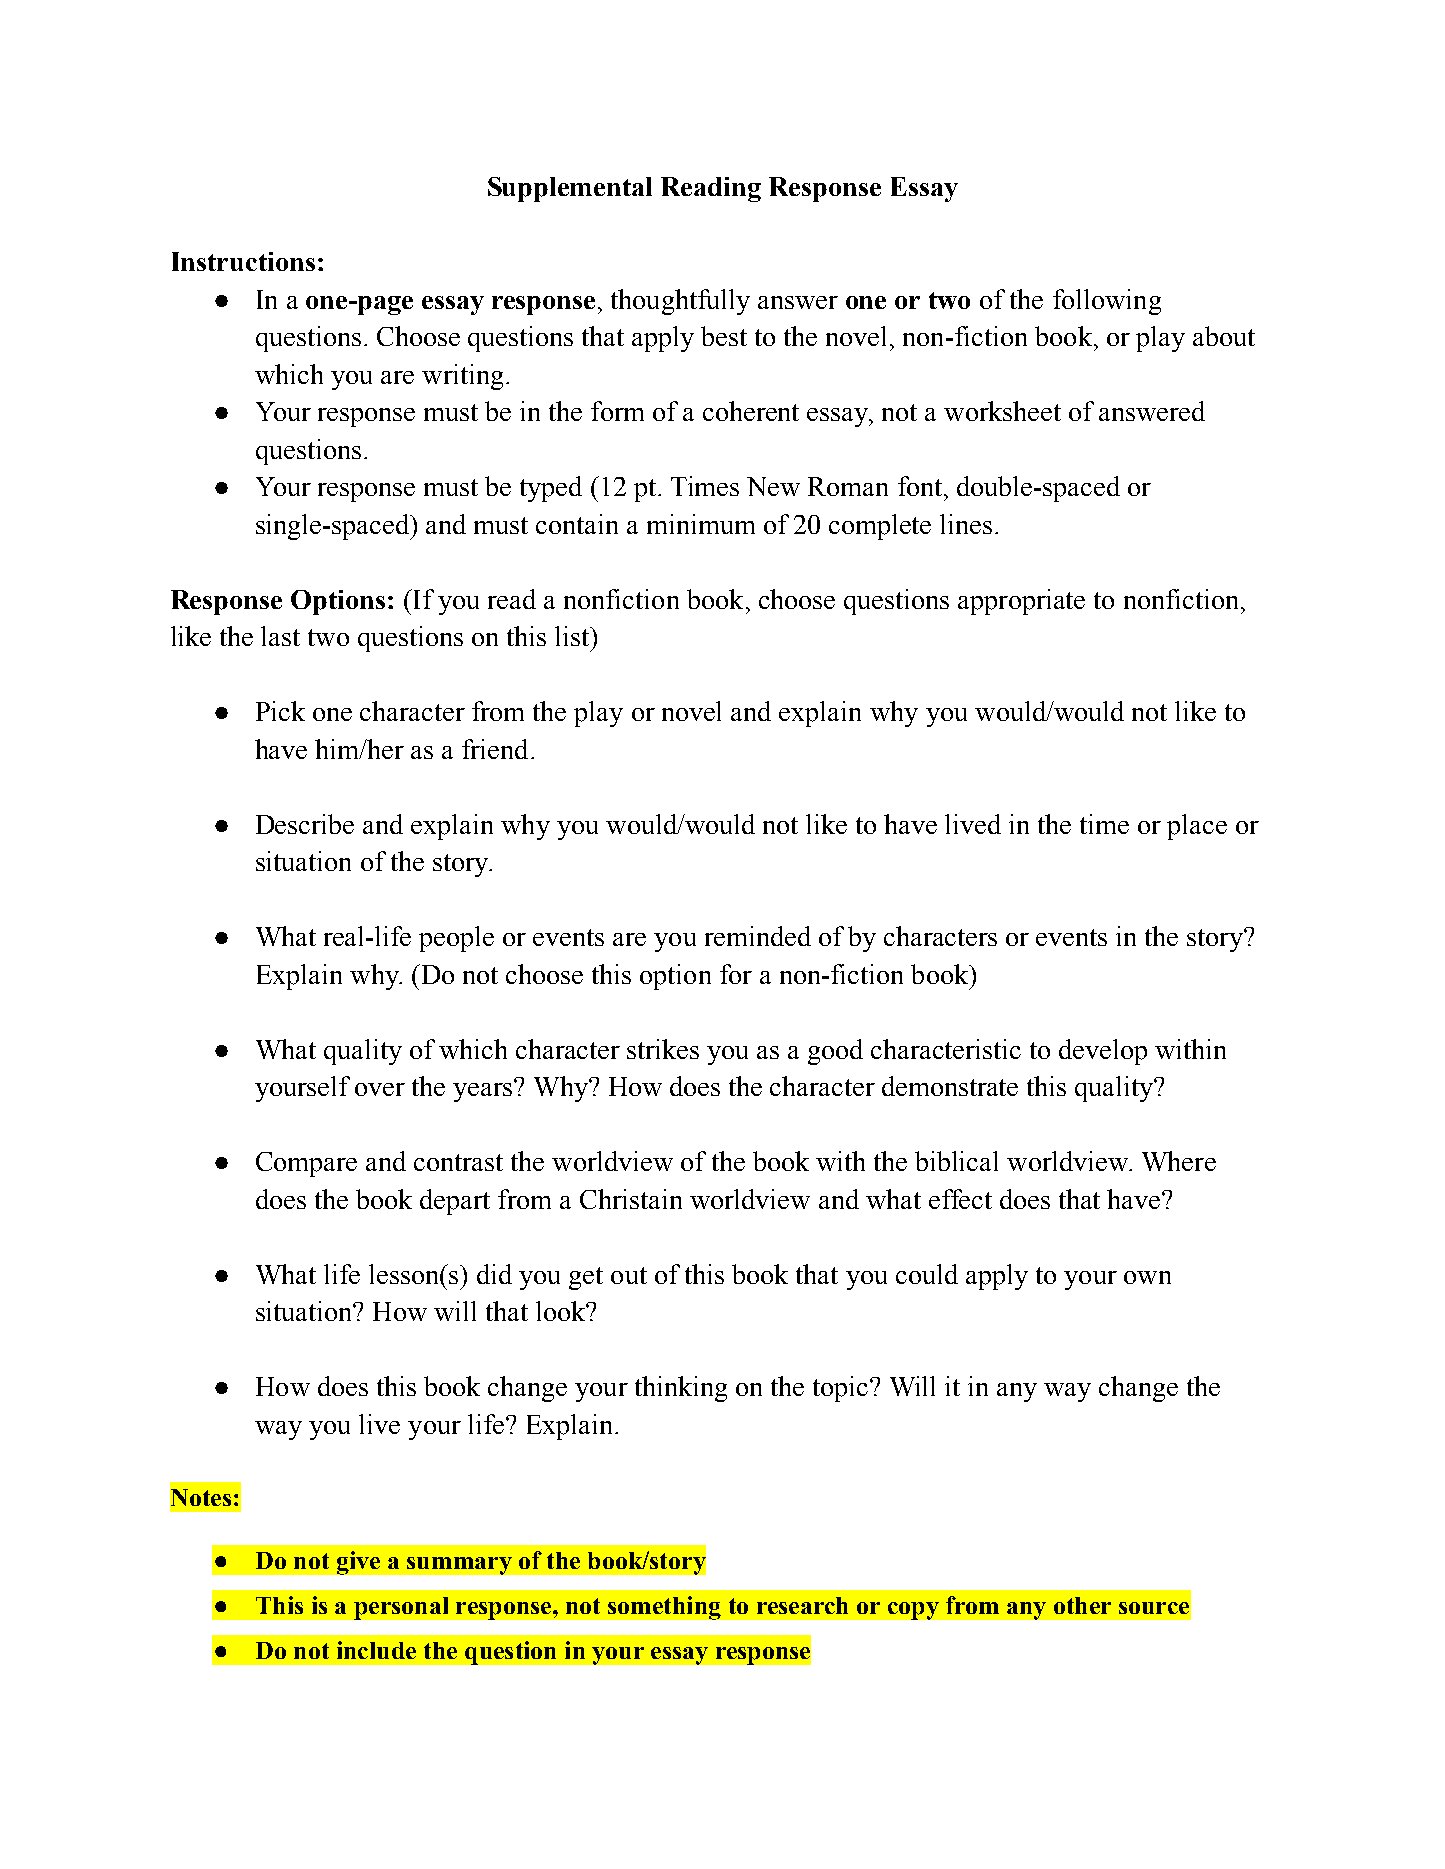  Describe the element at coordinates (631, 1199) in the document. I see `Christain` at that location.
